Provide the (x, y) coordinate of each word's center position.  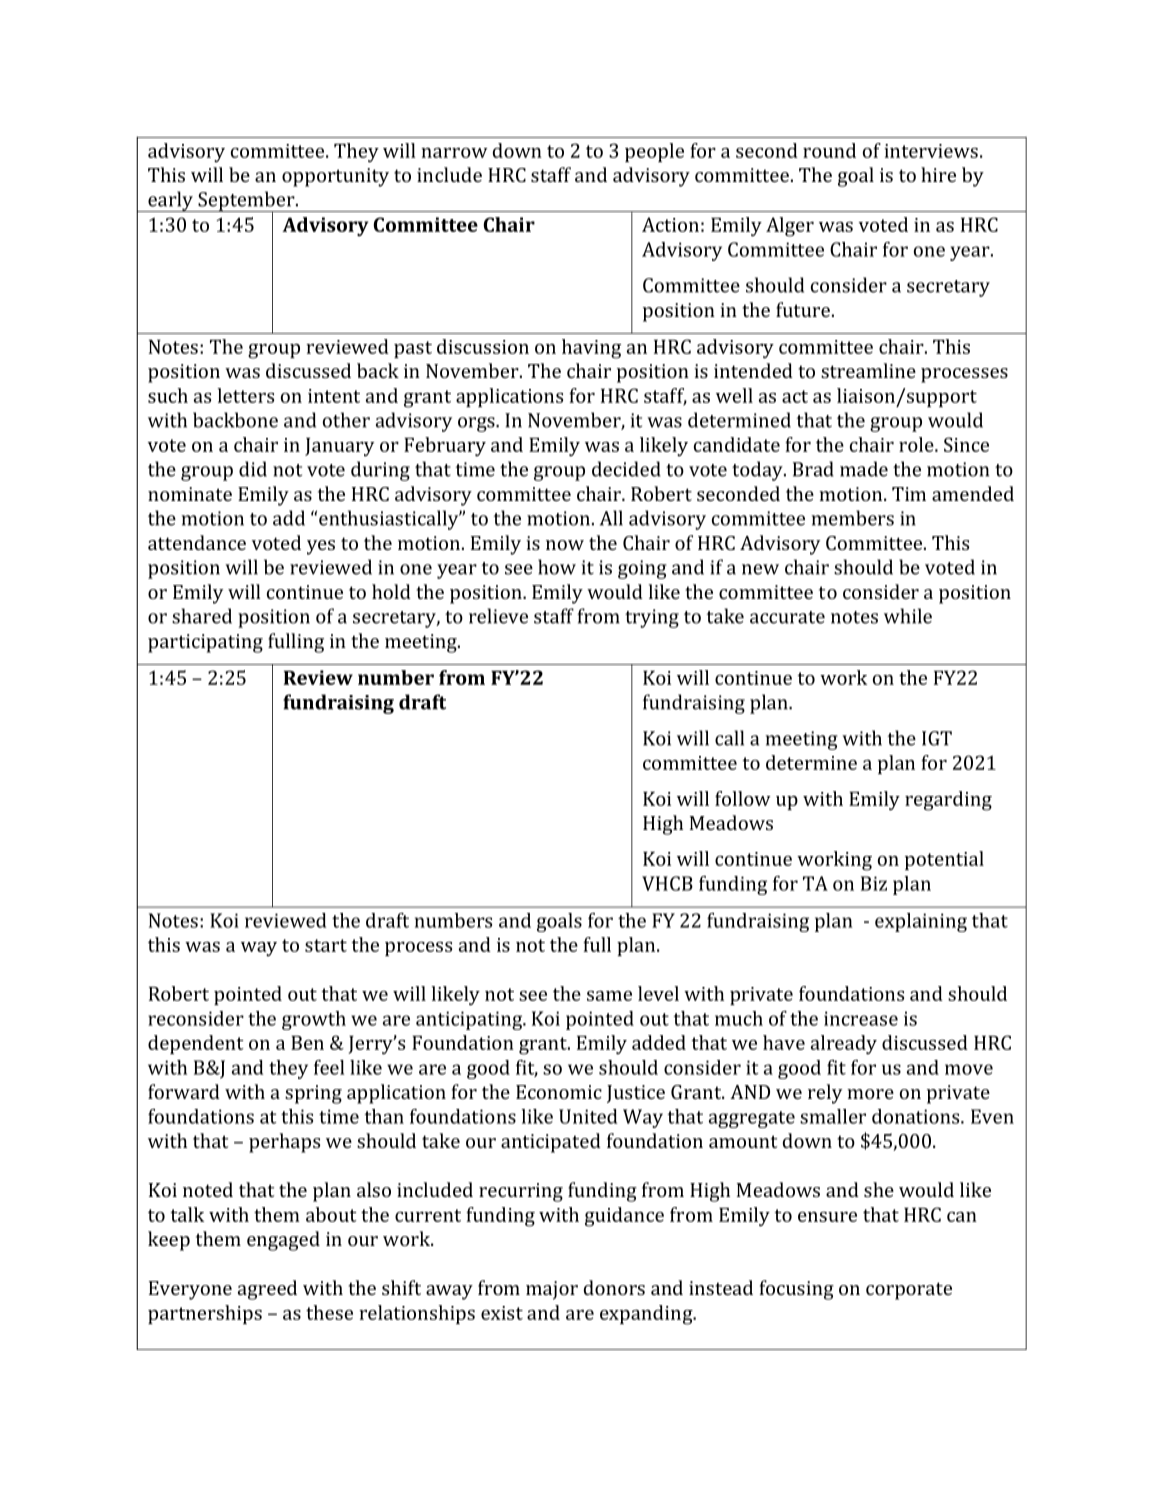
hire (938, 174)
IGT (937, 738)
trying (652, 618)
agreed (267, 1290)
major (552, 1290)
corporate (909, 1291)
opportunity (335, 177)
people (654, 152)
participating (205, 643)
